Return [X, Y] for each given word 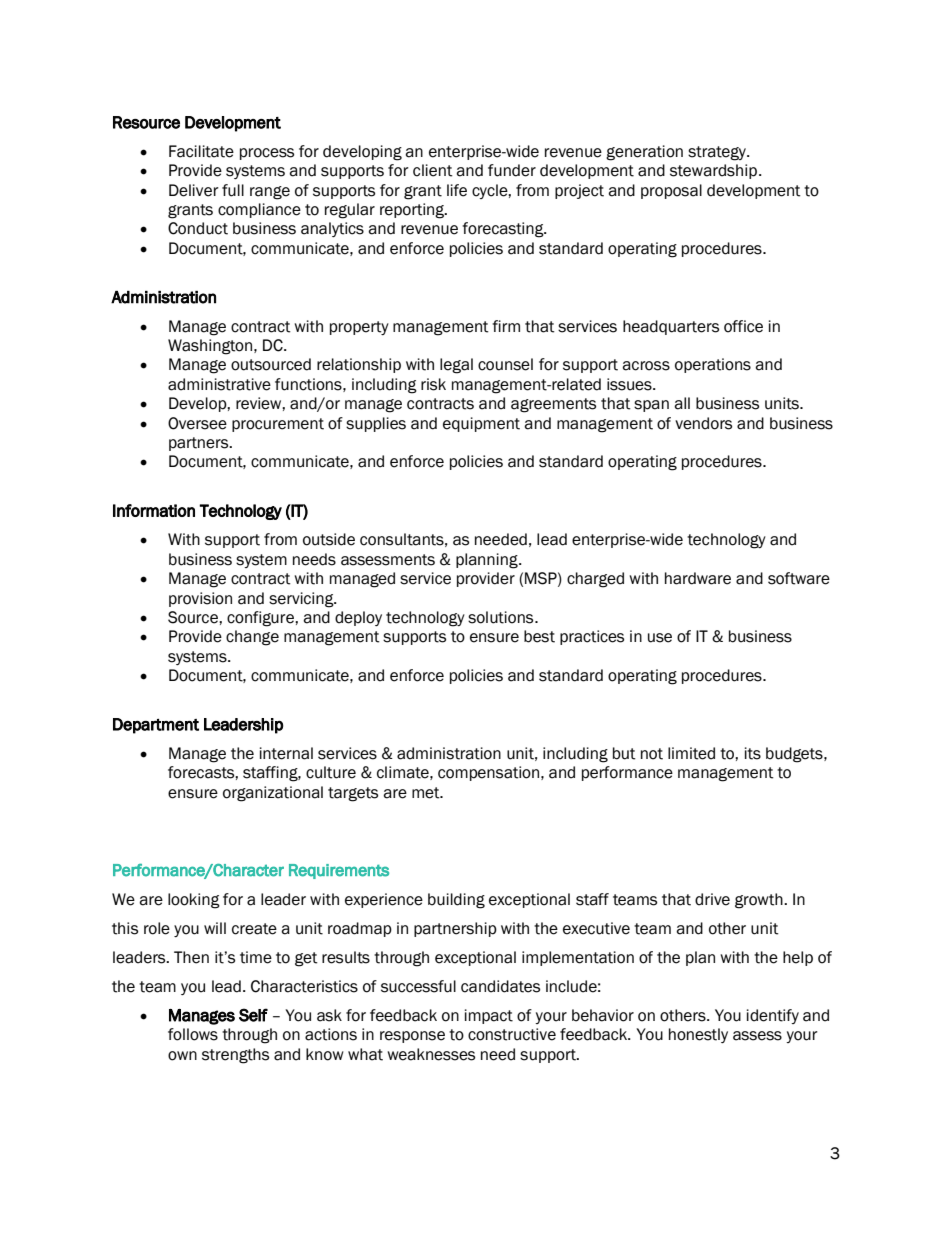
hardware [698, 578]
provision [200, 599]
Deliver [194, 190]
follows [193, 1034]
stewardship [713, 171]
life [457, 190]
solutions [502, 617]
